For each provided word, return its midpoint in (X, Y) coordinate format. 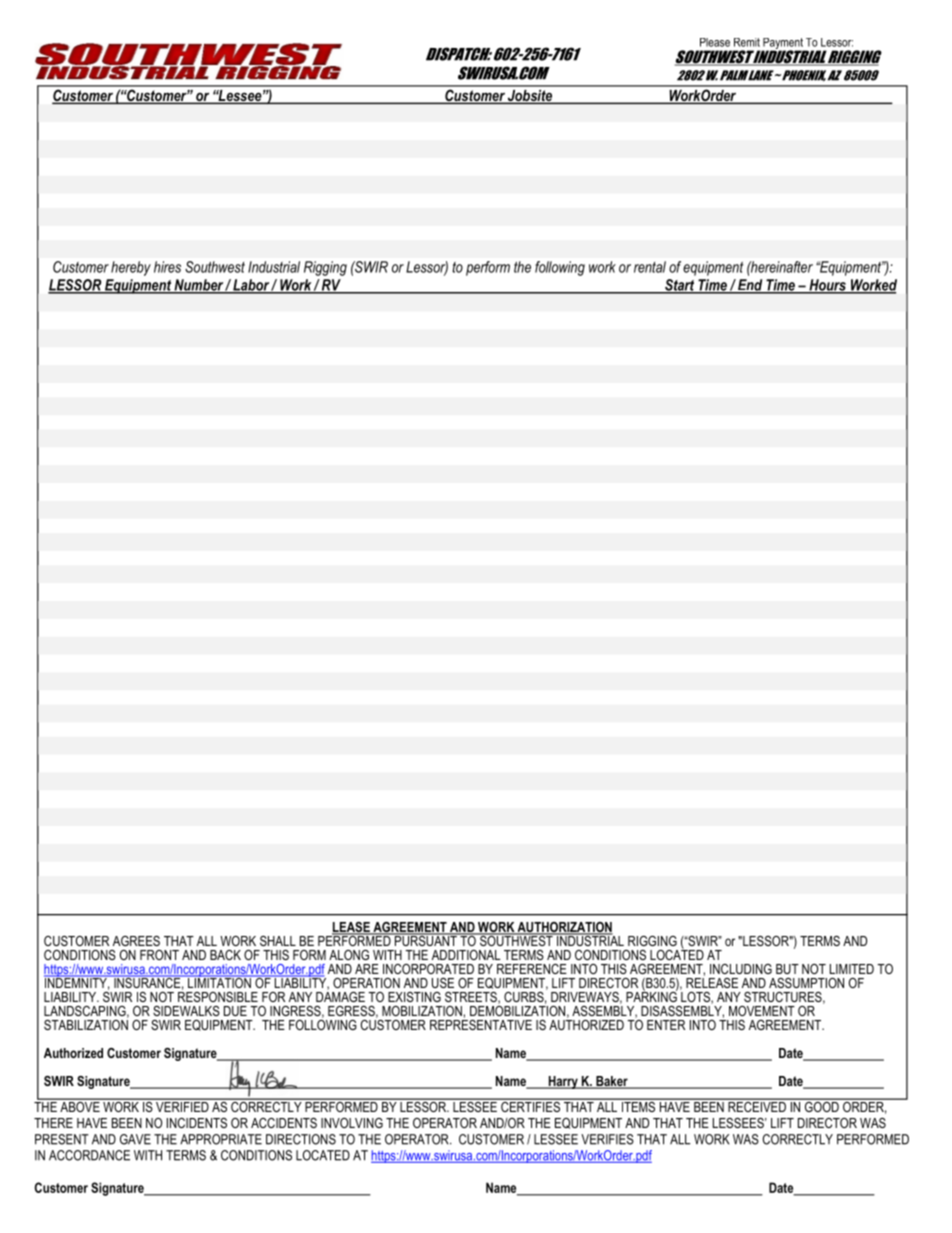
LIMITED (852, 969)
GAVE (135, 1139)
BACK (225, 955)
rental (650, 267)
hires (167, 267)
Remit (747, 42)
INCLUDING (741, 969)
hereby (131, 268)
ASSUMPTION (806, 983)
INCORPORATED (428, 969)
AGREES (136, 941)
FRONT (159, 955)
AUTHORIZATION (564, 928)
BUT (787, 969)
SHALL (278, 941)
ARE (367, 969)
